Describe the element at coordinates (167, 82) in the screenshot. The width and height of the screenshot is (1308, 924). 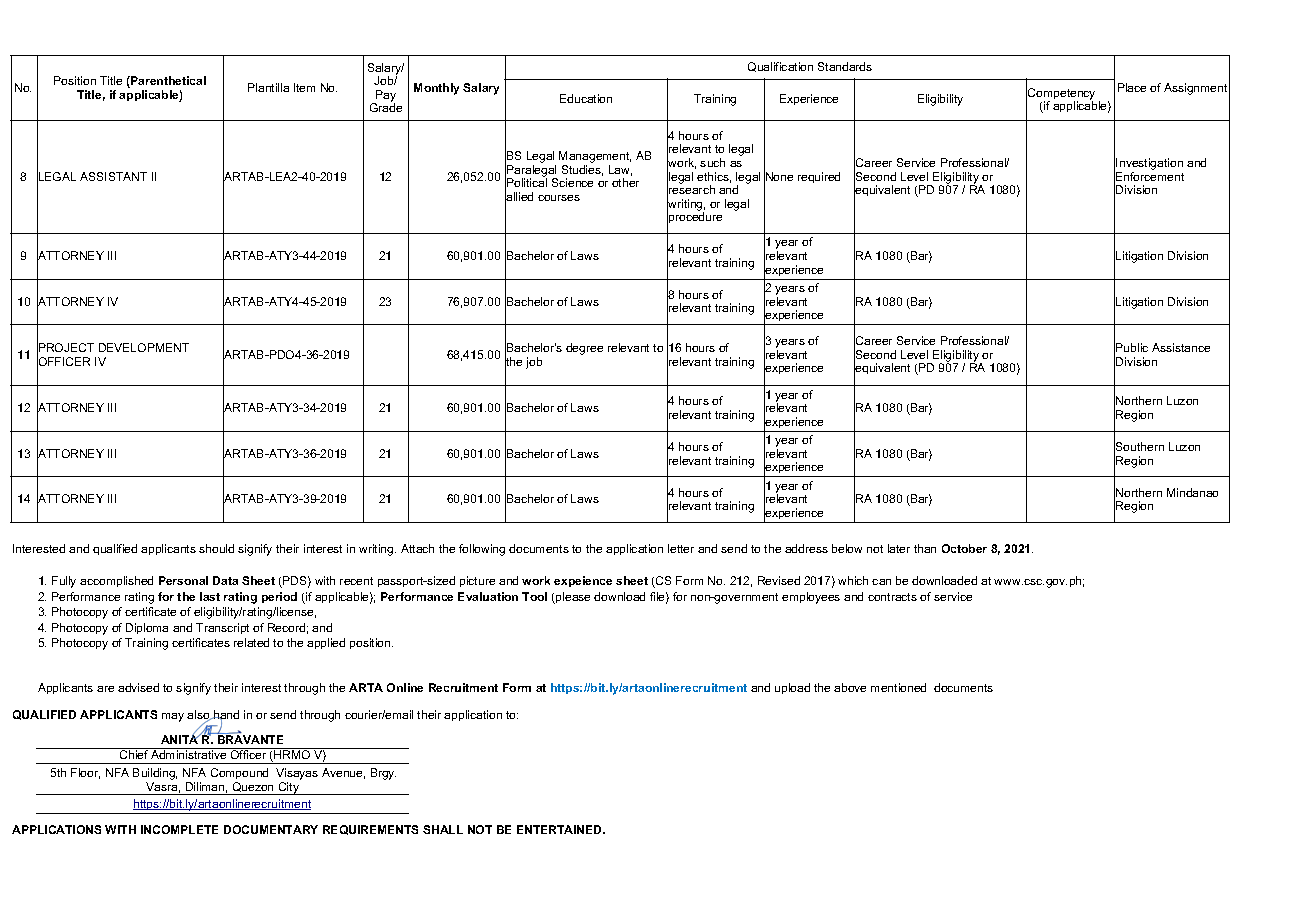
I see `Parenthetical` at that location.
